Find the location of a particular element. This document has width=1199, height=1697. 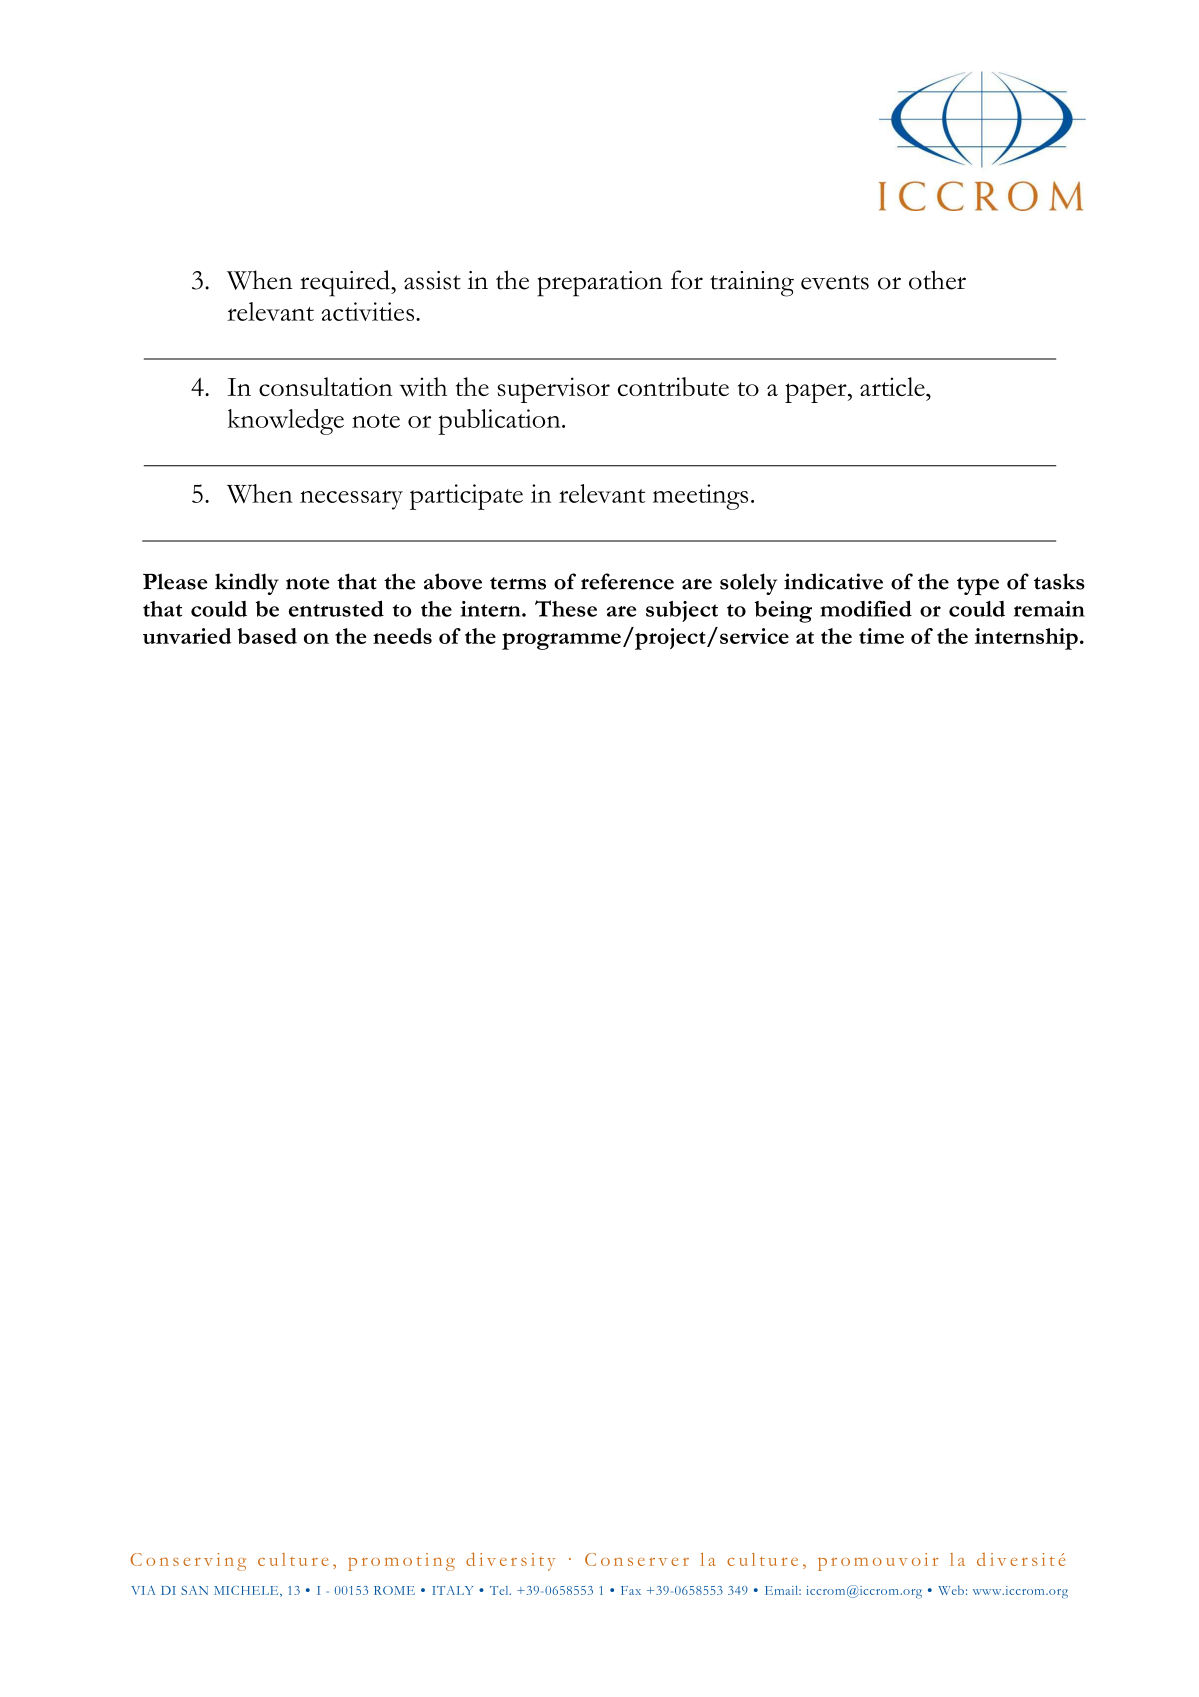

preparation is located at coordinates (600, 284).
